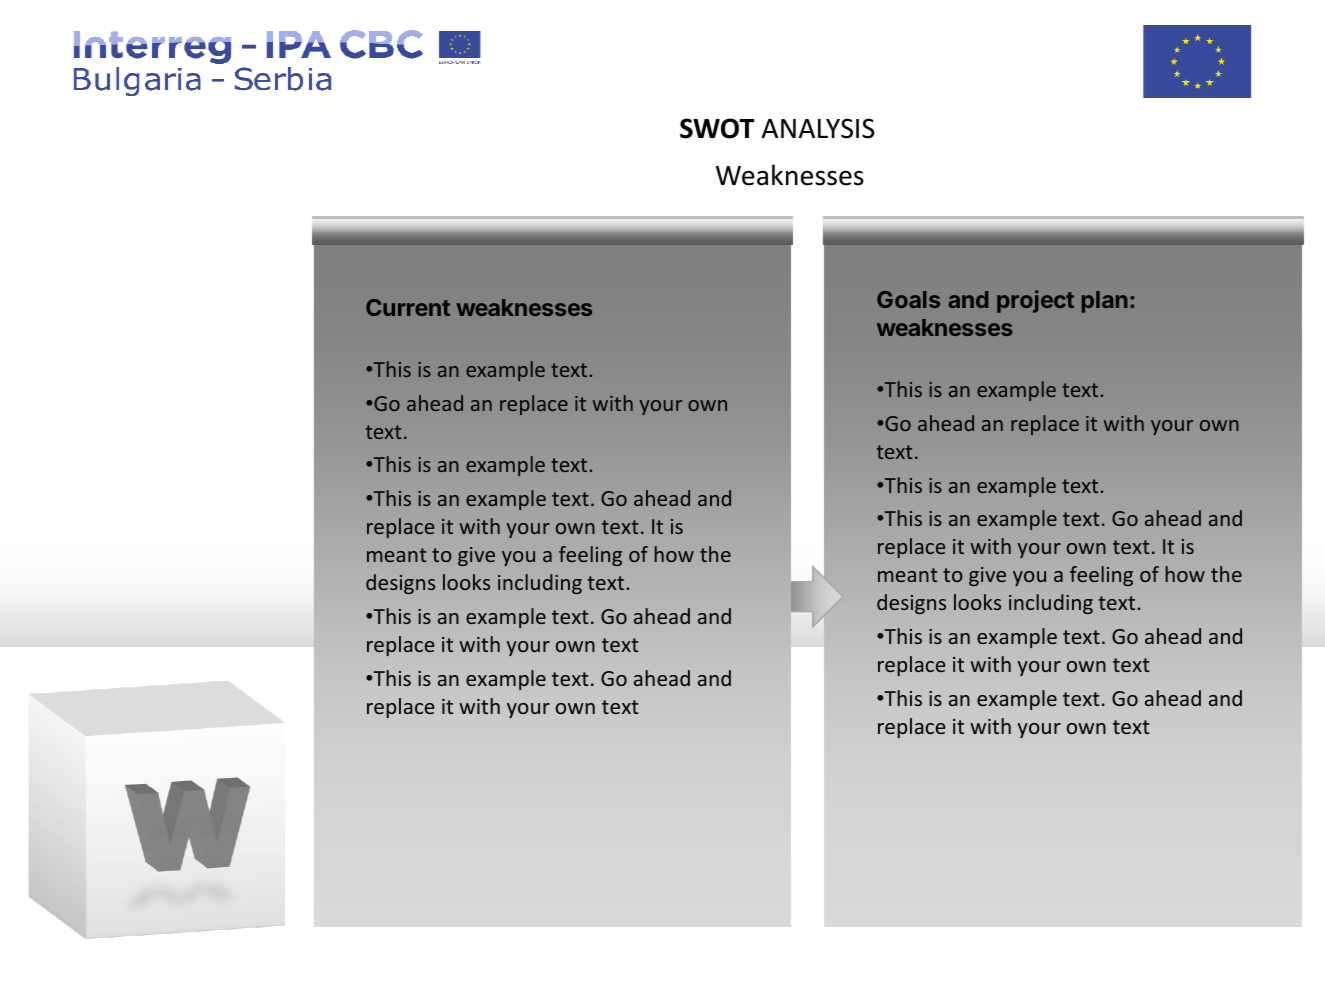 This screenshot has width=1325, height=993. I want to click on SWOT, so click(717, 128).
